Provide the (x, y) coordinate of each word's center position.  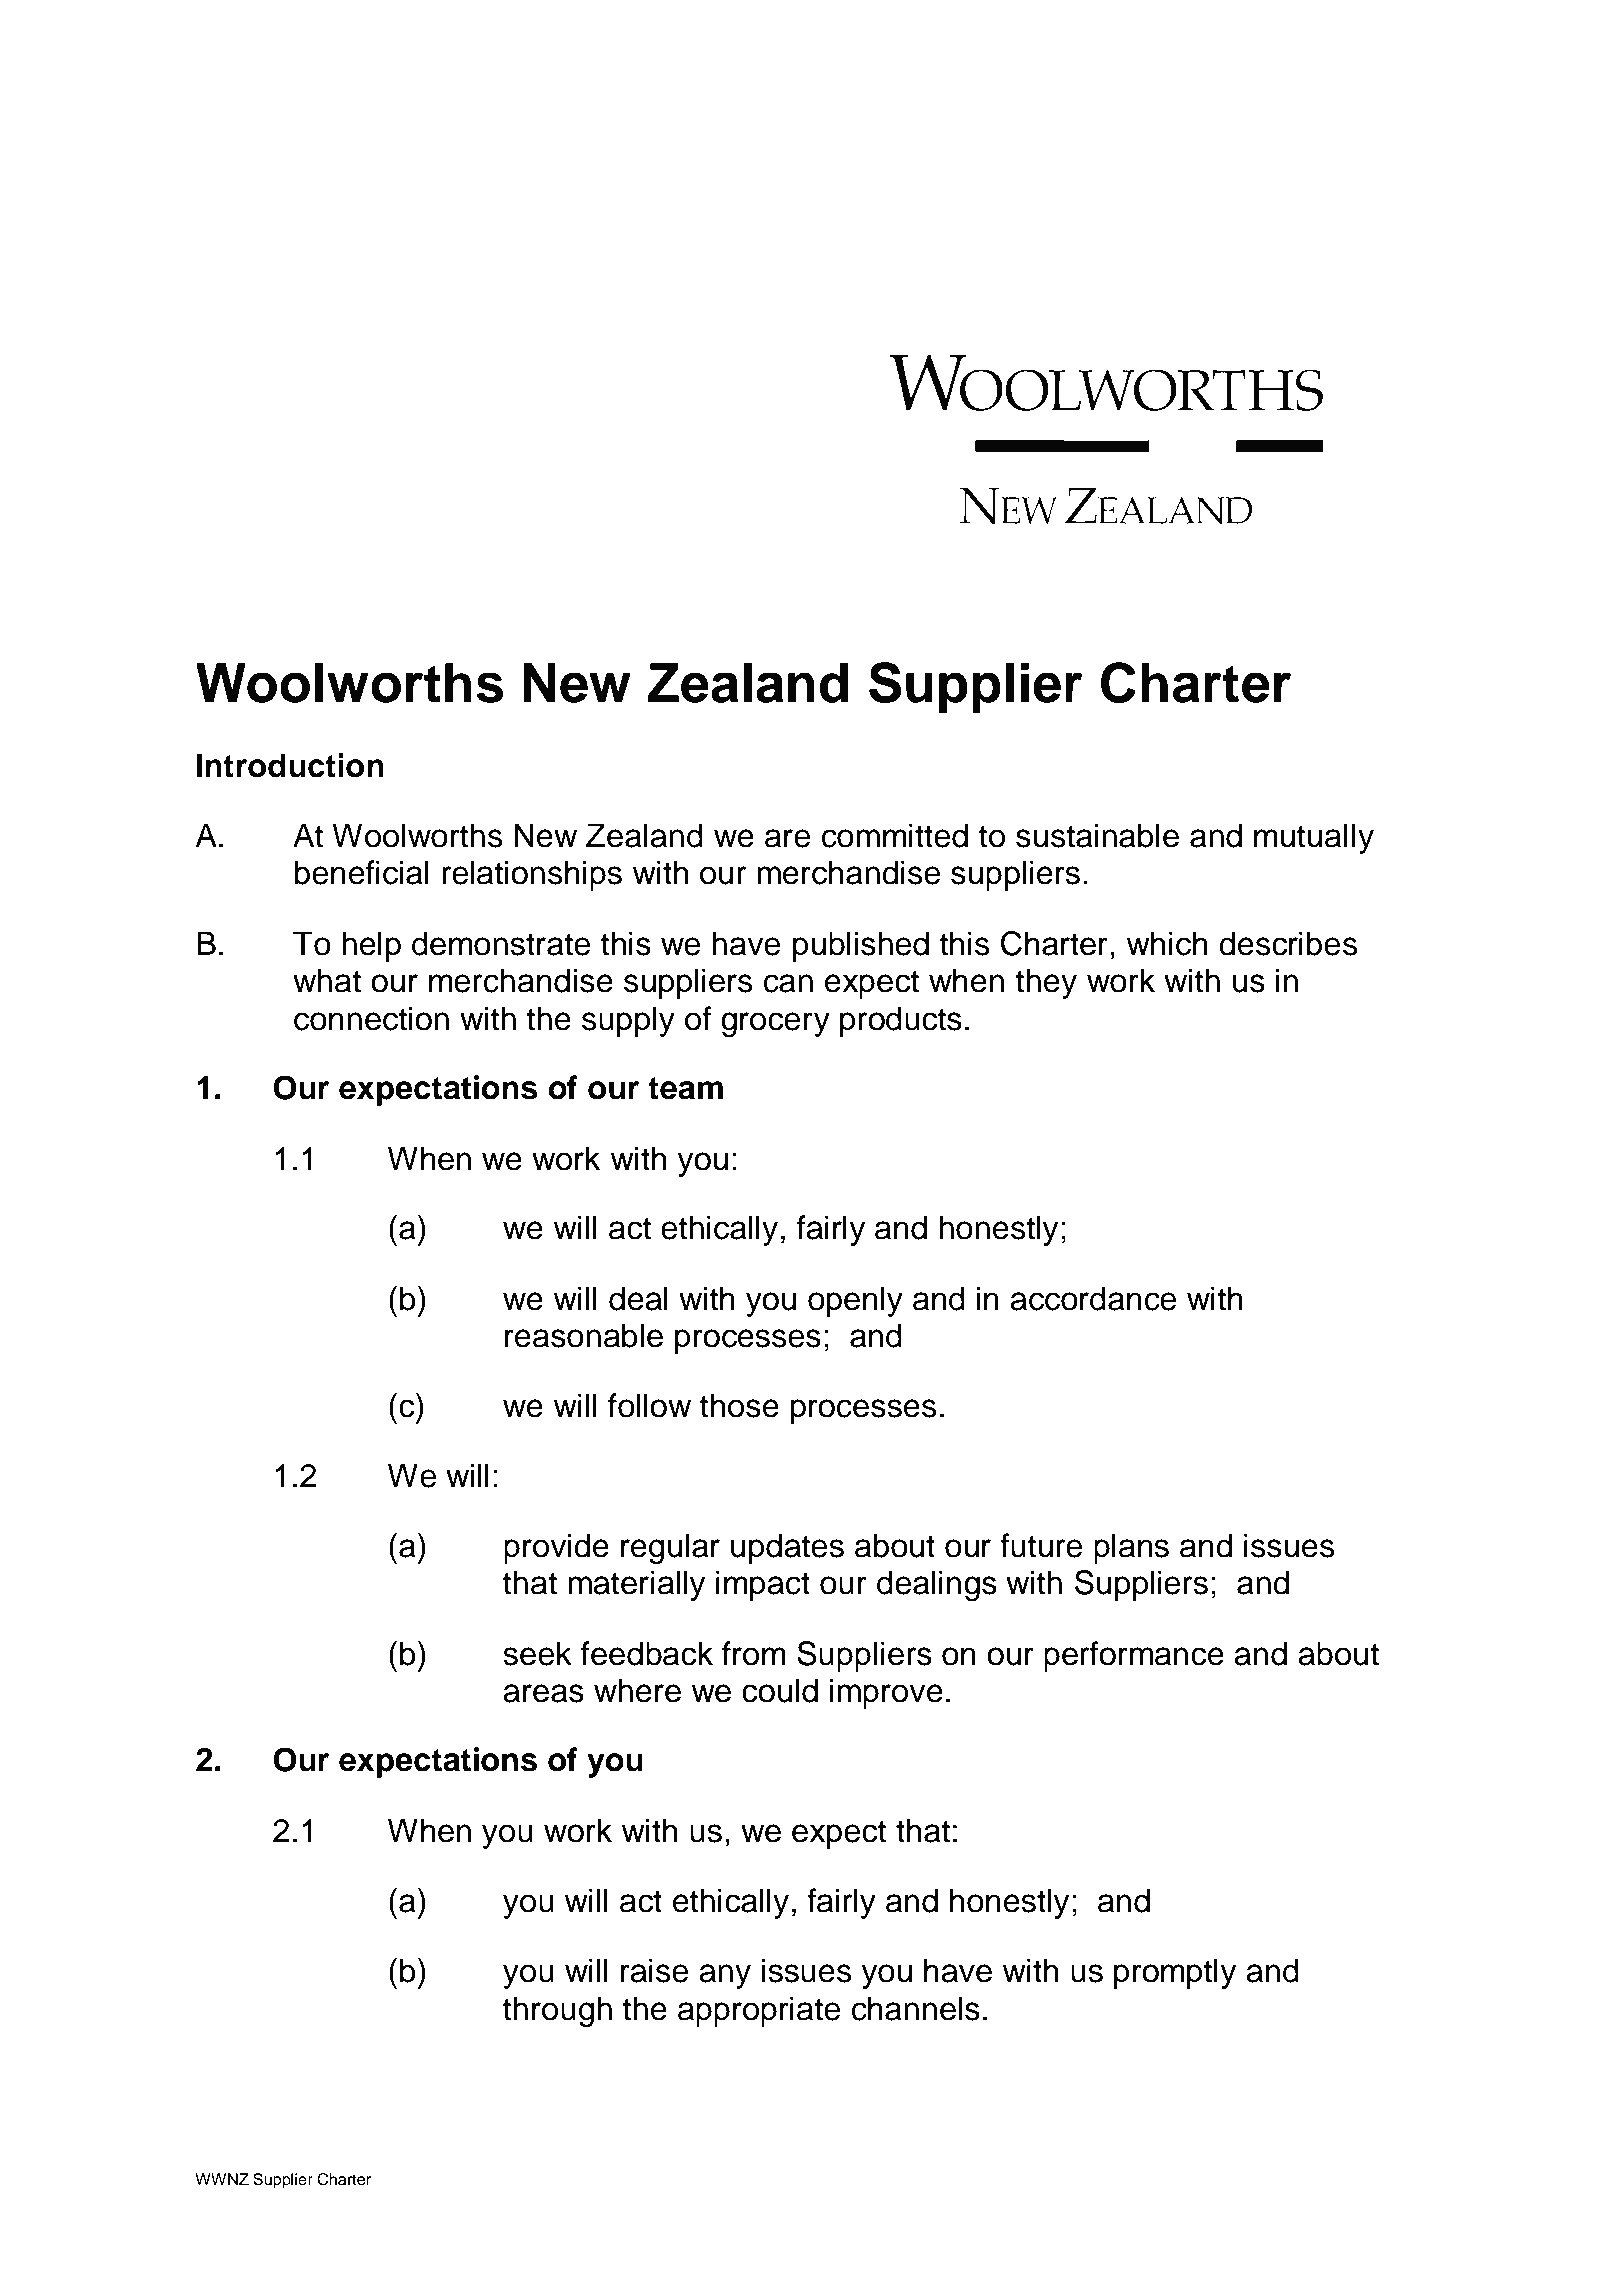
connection (371, 1018)
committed (895, 835)
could (780, 1690)
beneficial (361, 872)
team (685, 1088)
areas (543, 1693)
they (1046, 983)
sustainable (1097, 835)
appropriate (759, 2011)
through (557, 2011)
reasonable (584, 1335)
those (739, 1405)
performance (1134, 1656)
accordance (1093, 1298)
